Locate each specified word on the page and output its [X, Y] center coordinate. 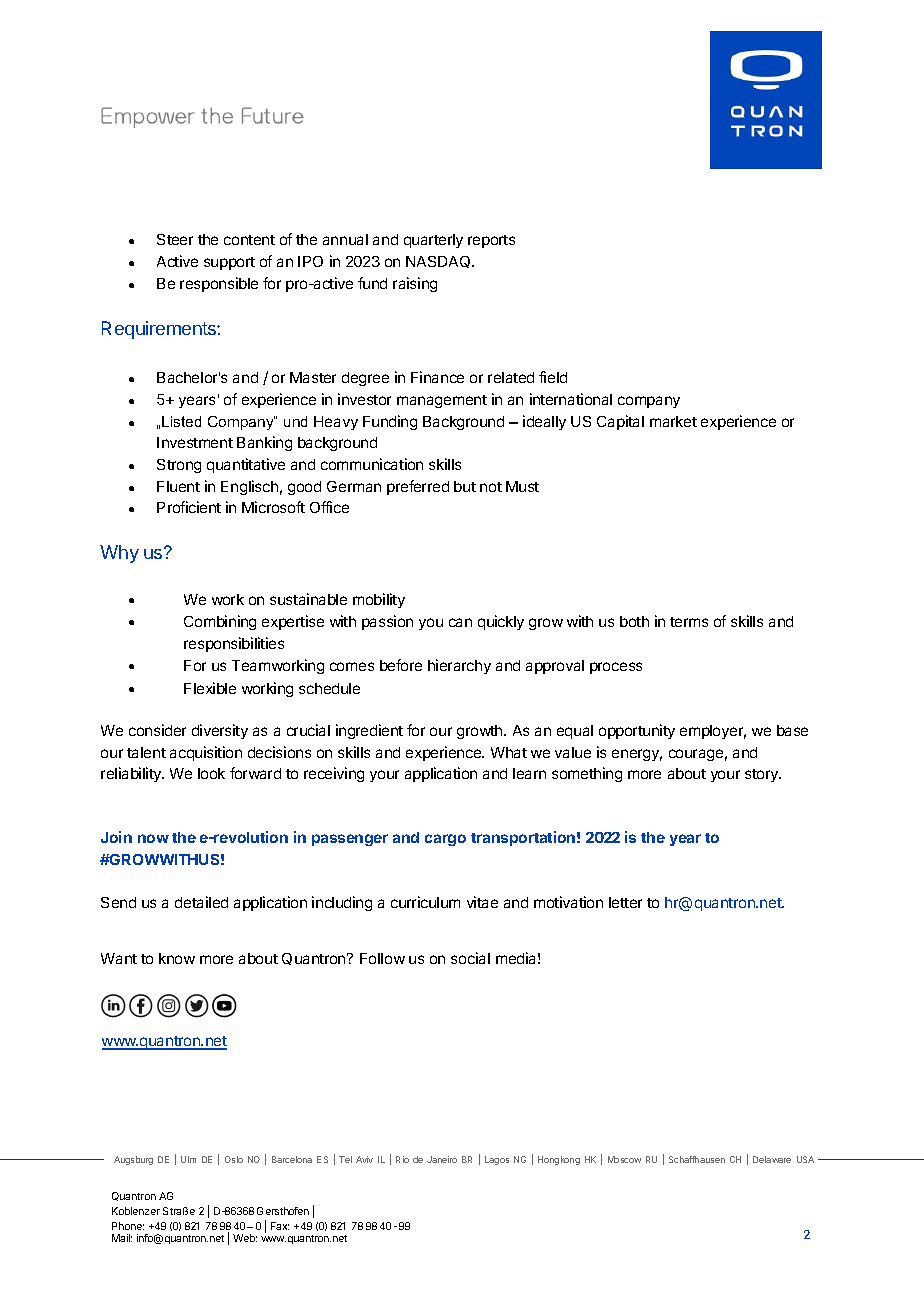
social [470, 958]
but [465, 486]
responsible [219, 284]
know [177, 958]
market [673, 421]
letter [625, 902]
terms [689, 622]
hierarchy [459, 666]
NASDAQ [439, 262]
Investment [195, 442]
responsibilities [234, 644]
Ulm [188, 1159]
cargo [445, 840]
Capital [620, 422]
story [762, 775]
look [211, 773]
